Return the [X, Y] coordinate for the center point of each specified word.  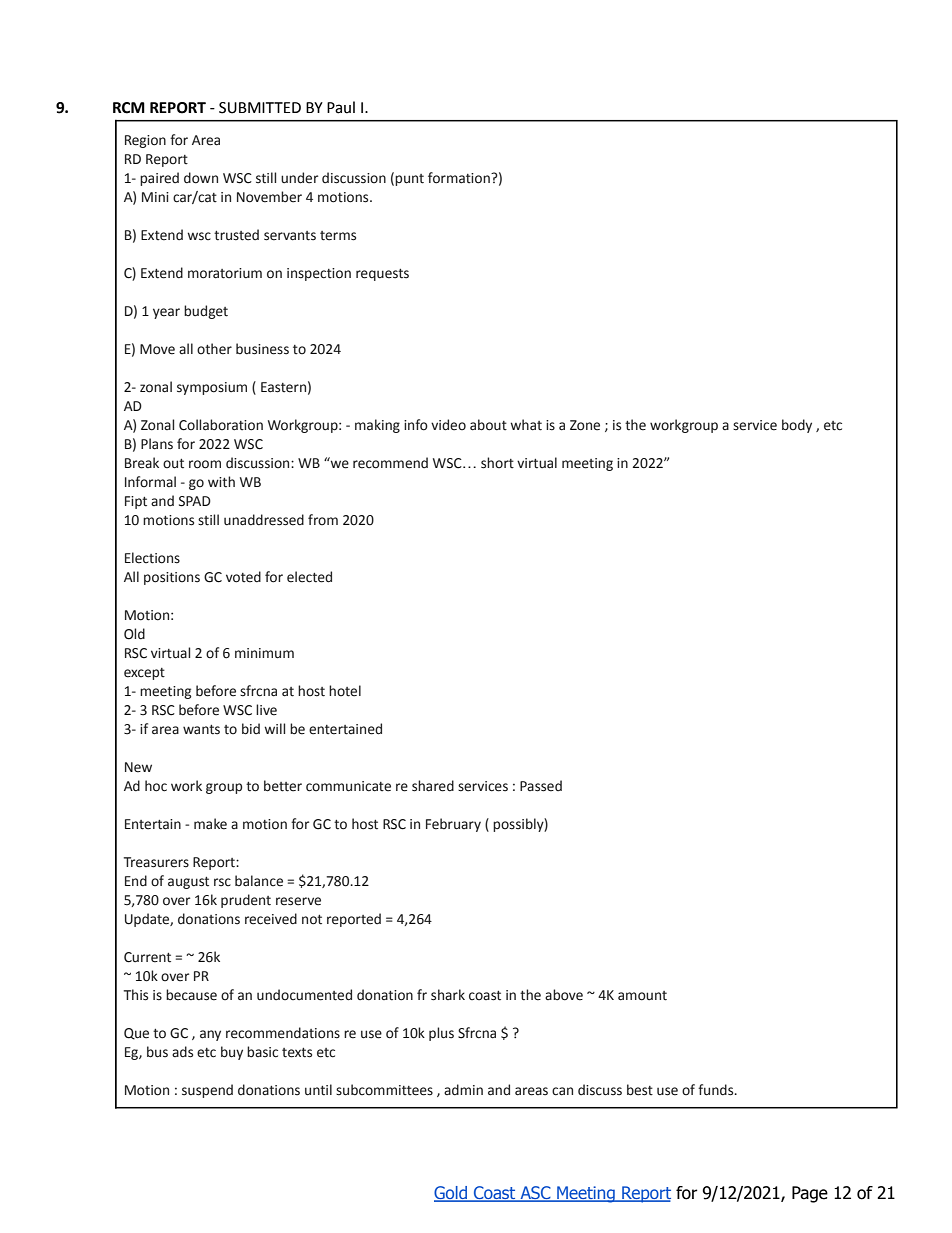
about [488, 425]
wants [201, 730]
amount [642, 996]
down [201, 178]
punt [409, 180]
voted [243, 577]
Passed [541, 786]
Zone [585, 425]
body [797, 426]
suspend [207, 1091]
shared [433, 786]
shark [448, 995]
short [497, 463]
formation [460, 178]
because [191, 995]
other [214, 349]
